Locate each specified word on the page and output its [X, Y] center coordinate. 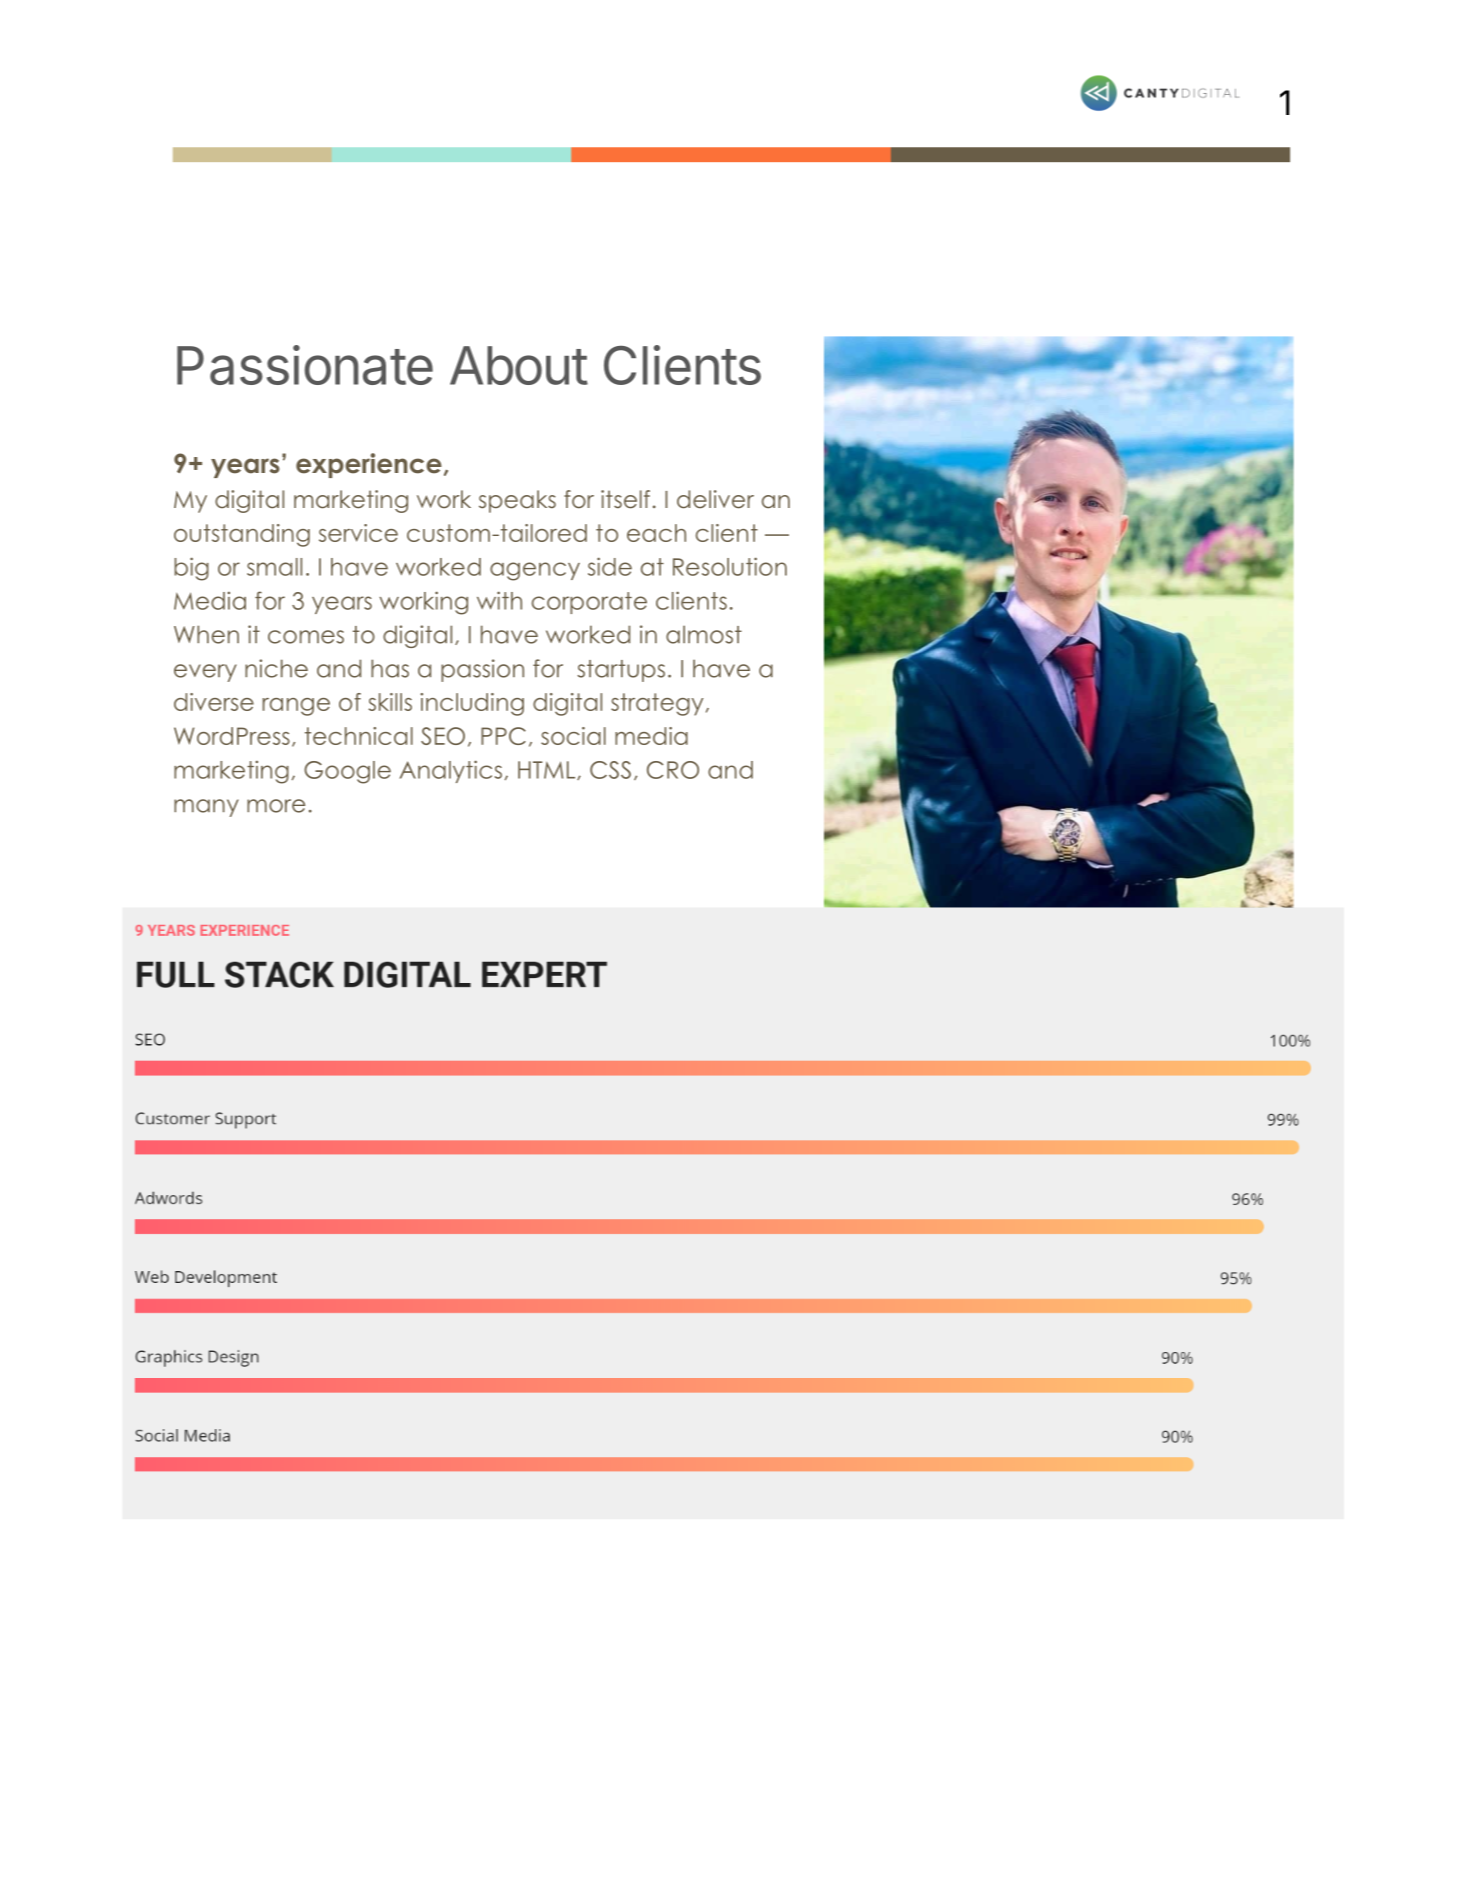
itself [625, 499]
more [276, 806]
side [610, 566]
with [499, 600]
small [274, 567]
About [519, 365]
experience [369, 465]
